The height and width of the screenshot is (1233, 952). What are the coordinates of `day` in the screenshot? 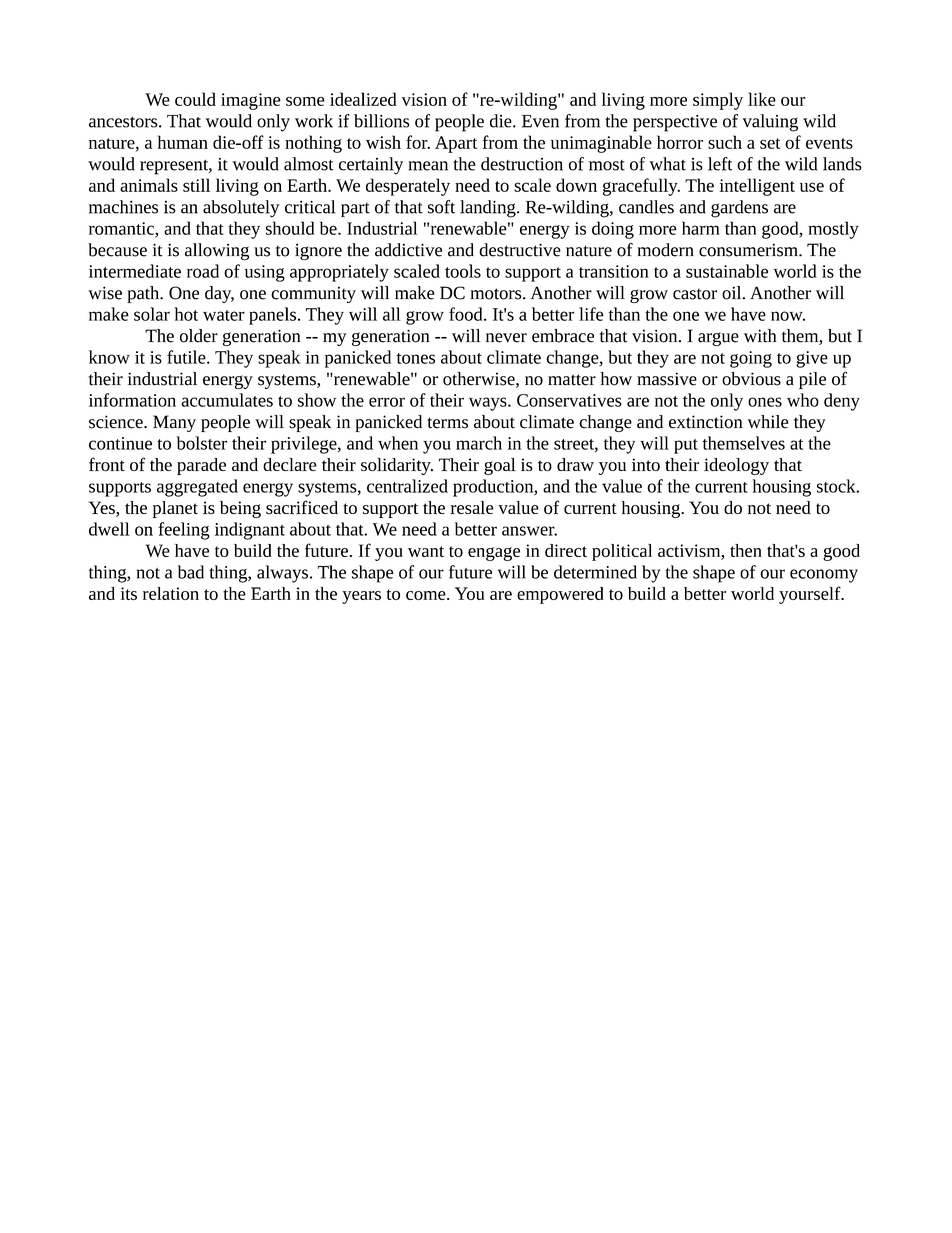 It's located at (219, 294).
